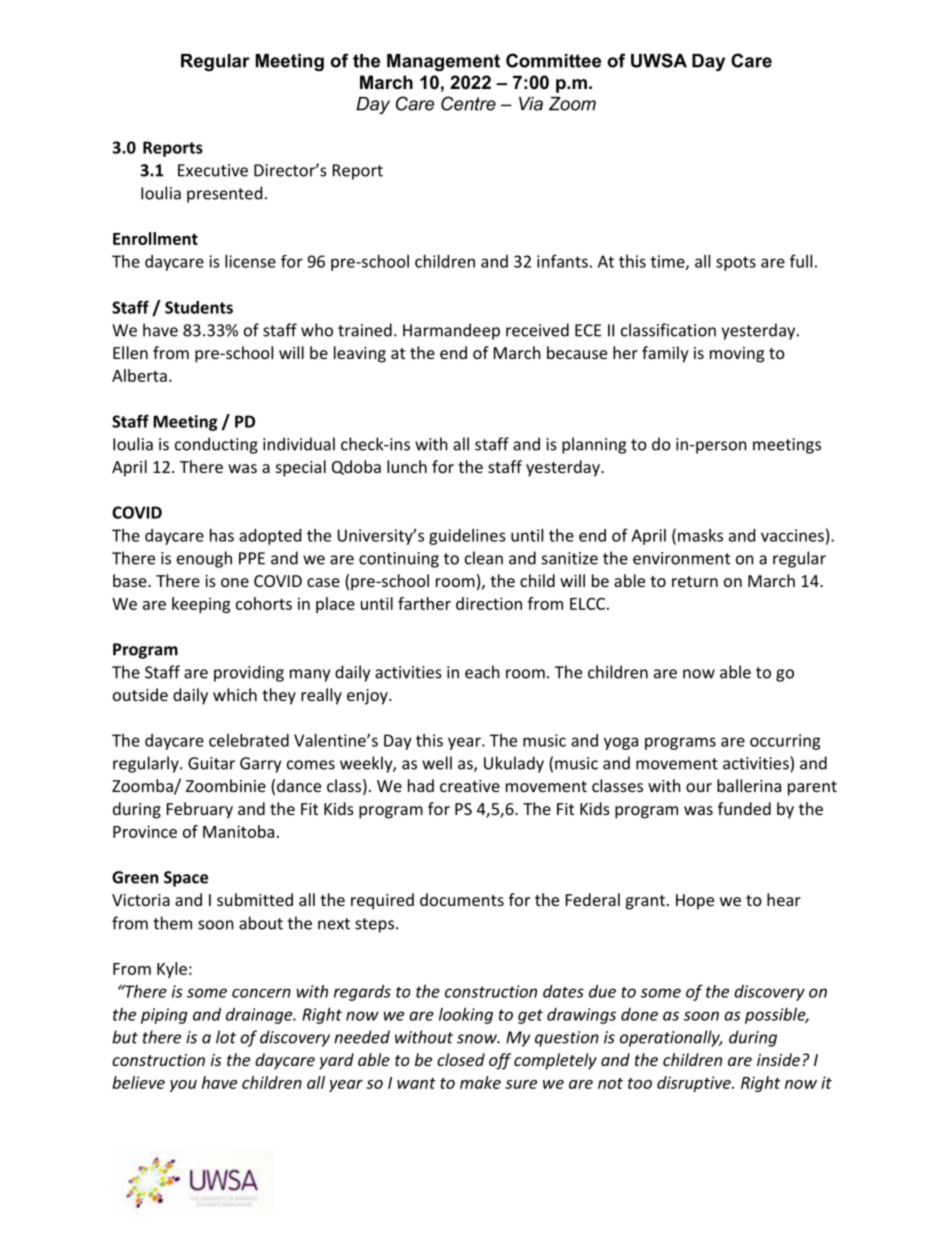 This document has width=952, height=1233. What do you see at coordinates (216, 445) in the document?
I see `conducting` at bounding box center [216, 445].
